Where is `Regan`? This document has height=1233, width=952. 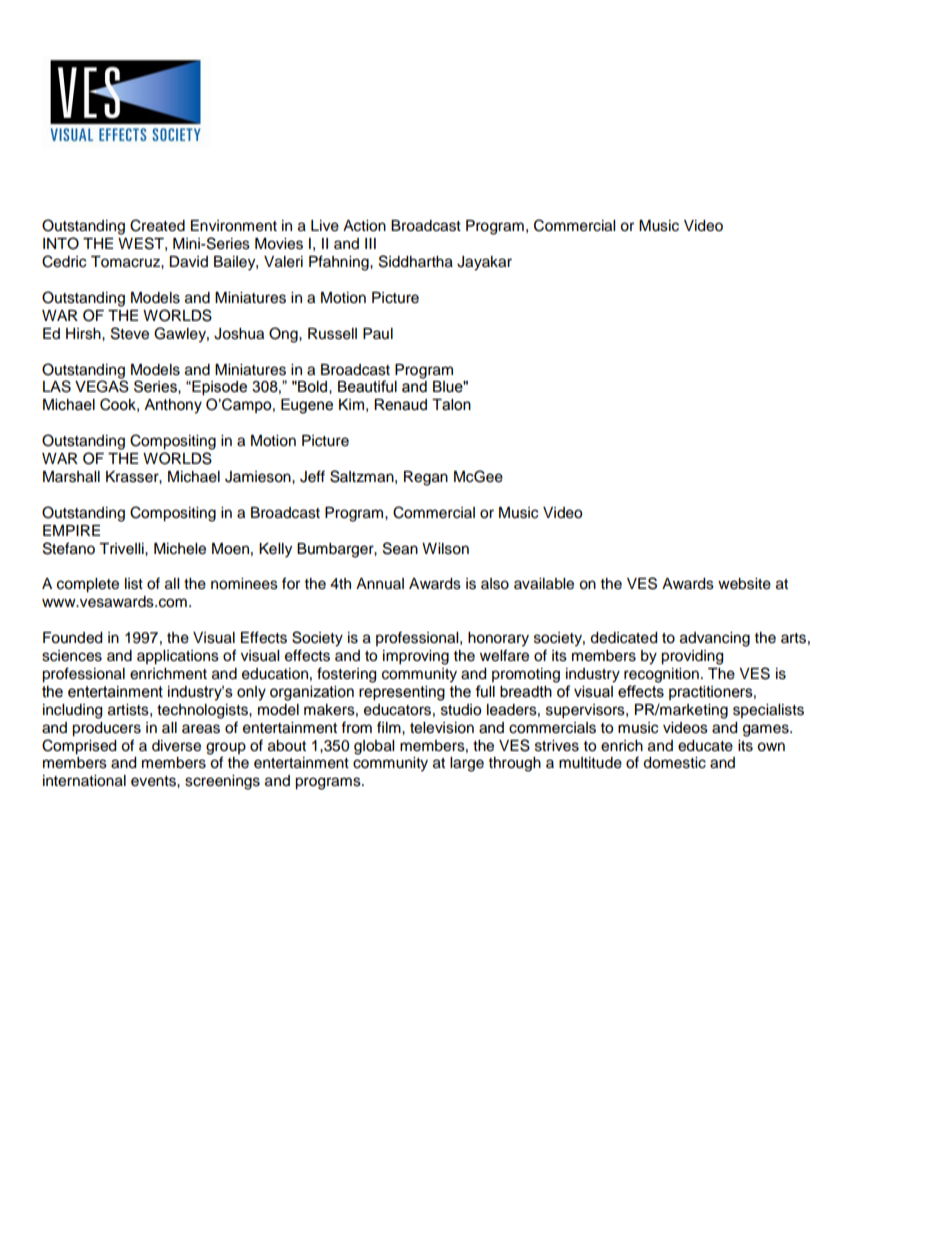
Regan is located at coordinates (426, 478).
